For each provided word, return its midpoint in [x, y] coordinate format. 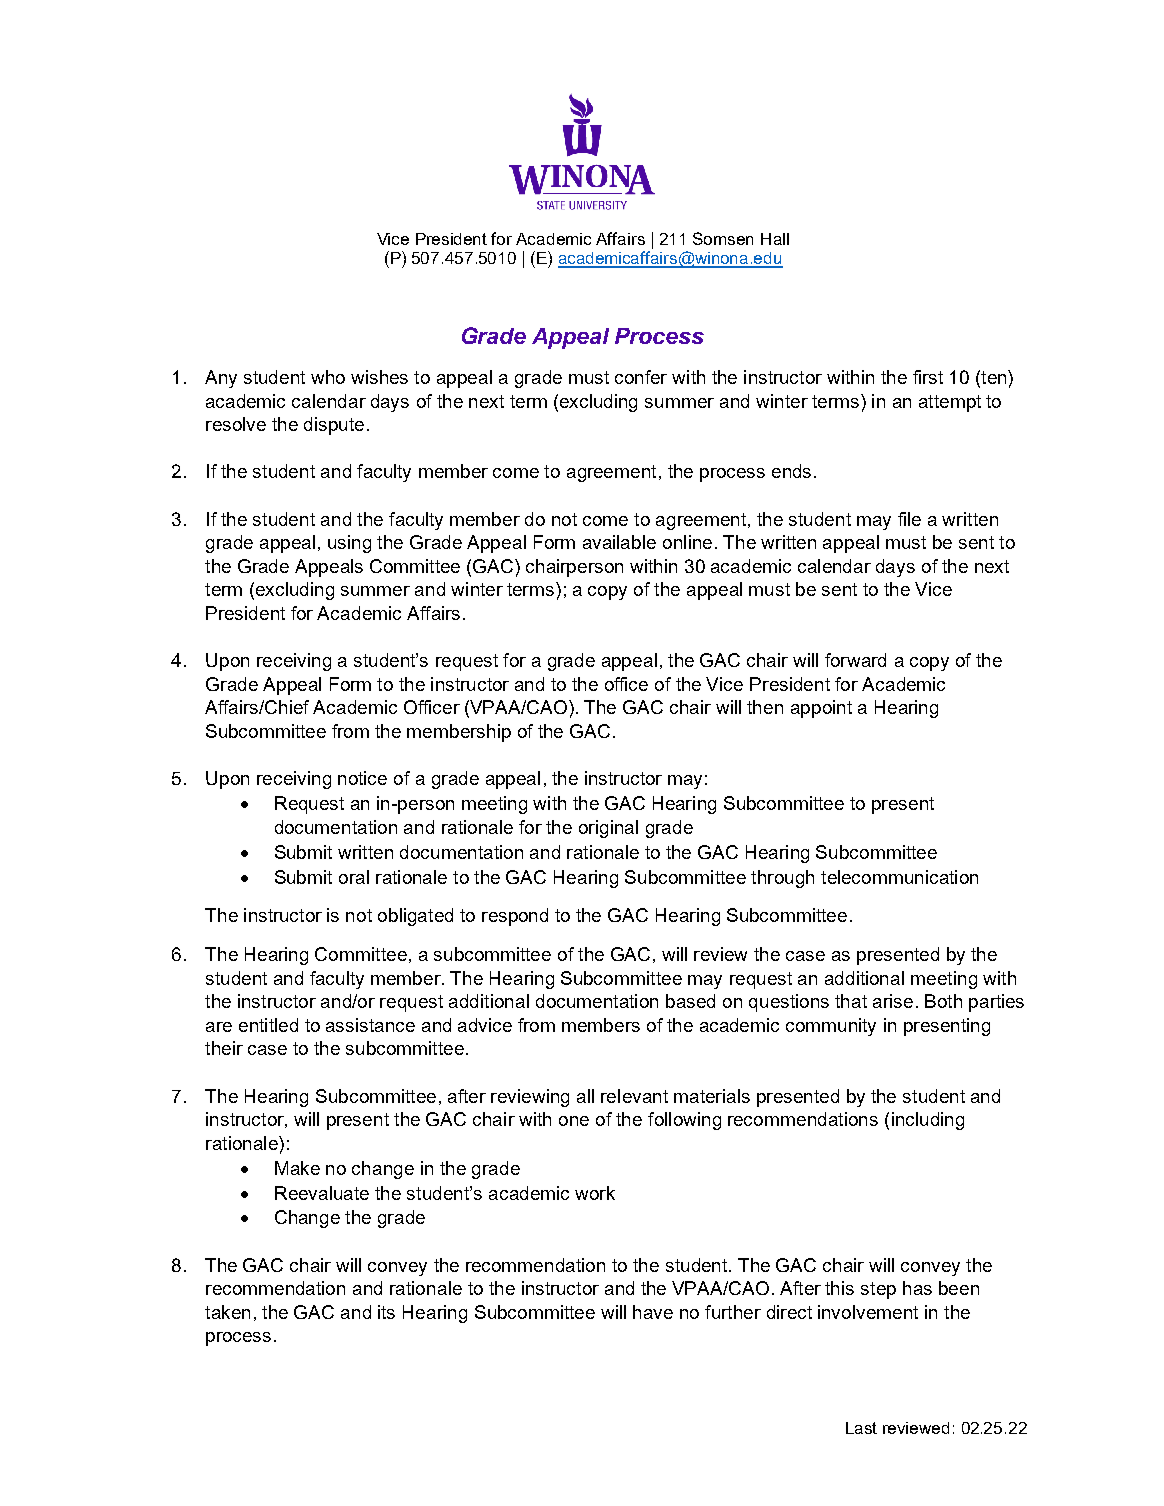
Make [297, 1168]
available [619, 542]
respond [515, 917]
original [608, 829]
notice [362, 778]
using [349, 544]
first [928, 377]
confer [641, 377]
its [386, 1312]
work [595, 1193]
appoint [821, 709]
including [928, 1121]
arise [893, 1001]
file [909, 519]
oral [354, 877]
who [328, 377]
